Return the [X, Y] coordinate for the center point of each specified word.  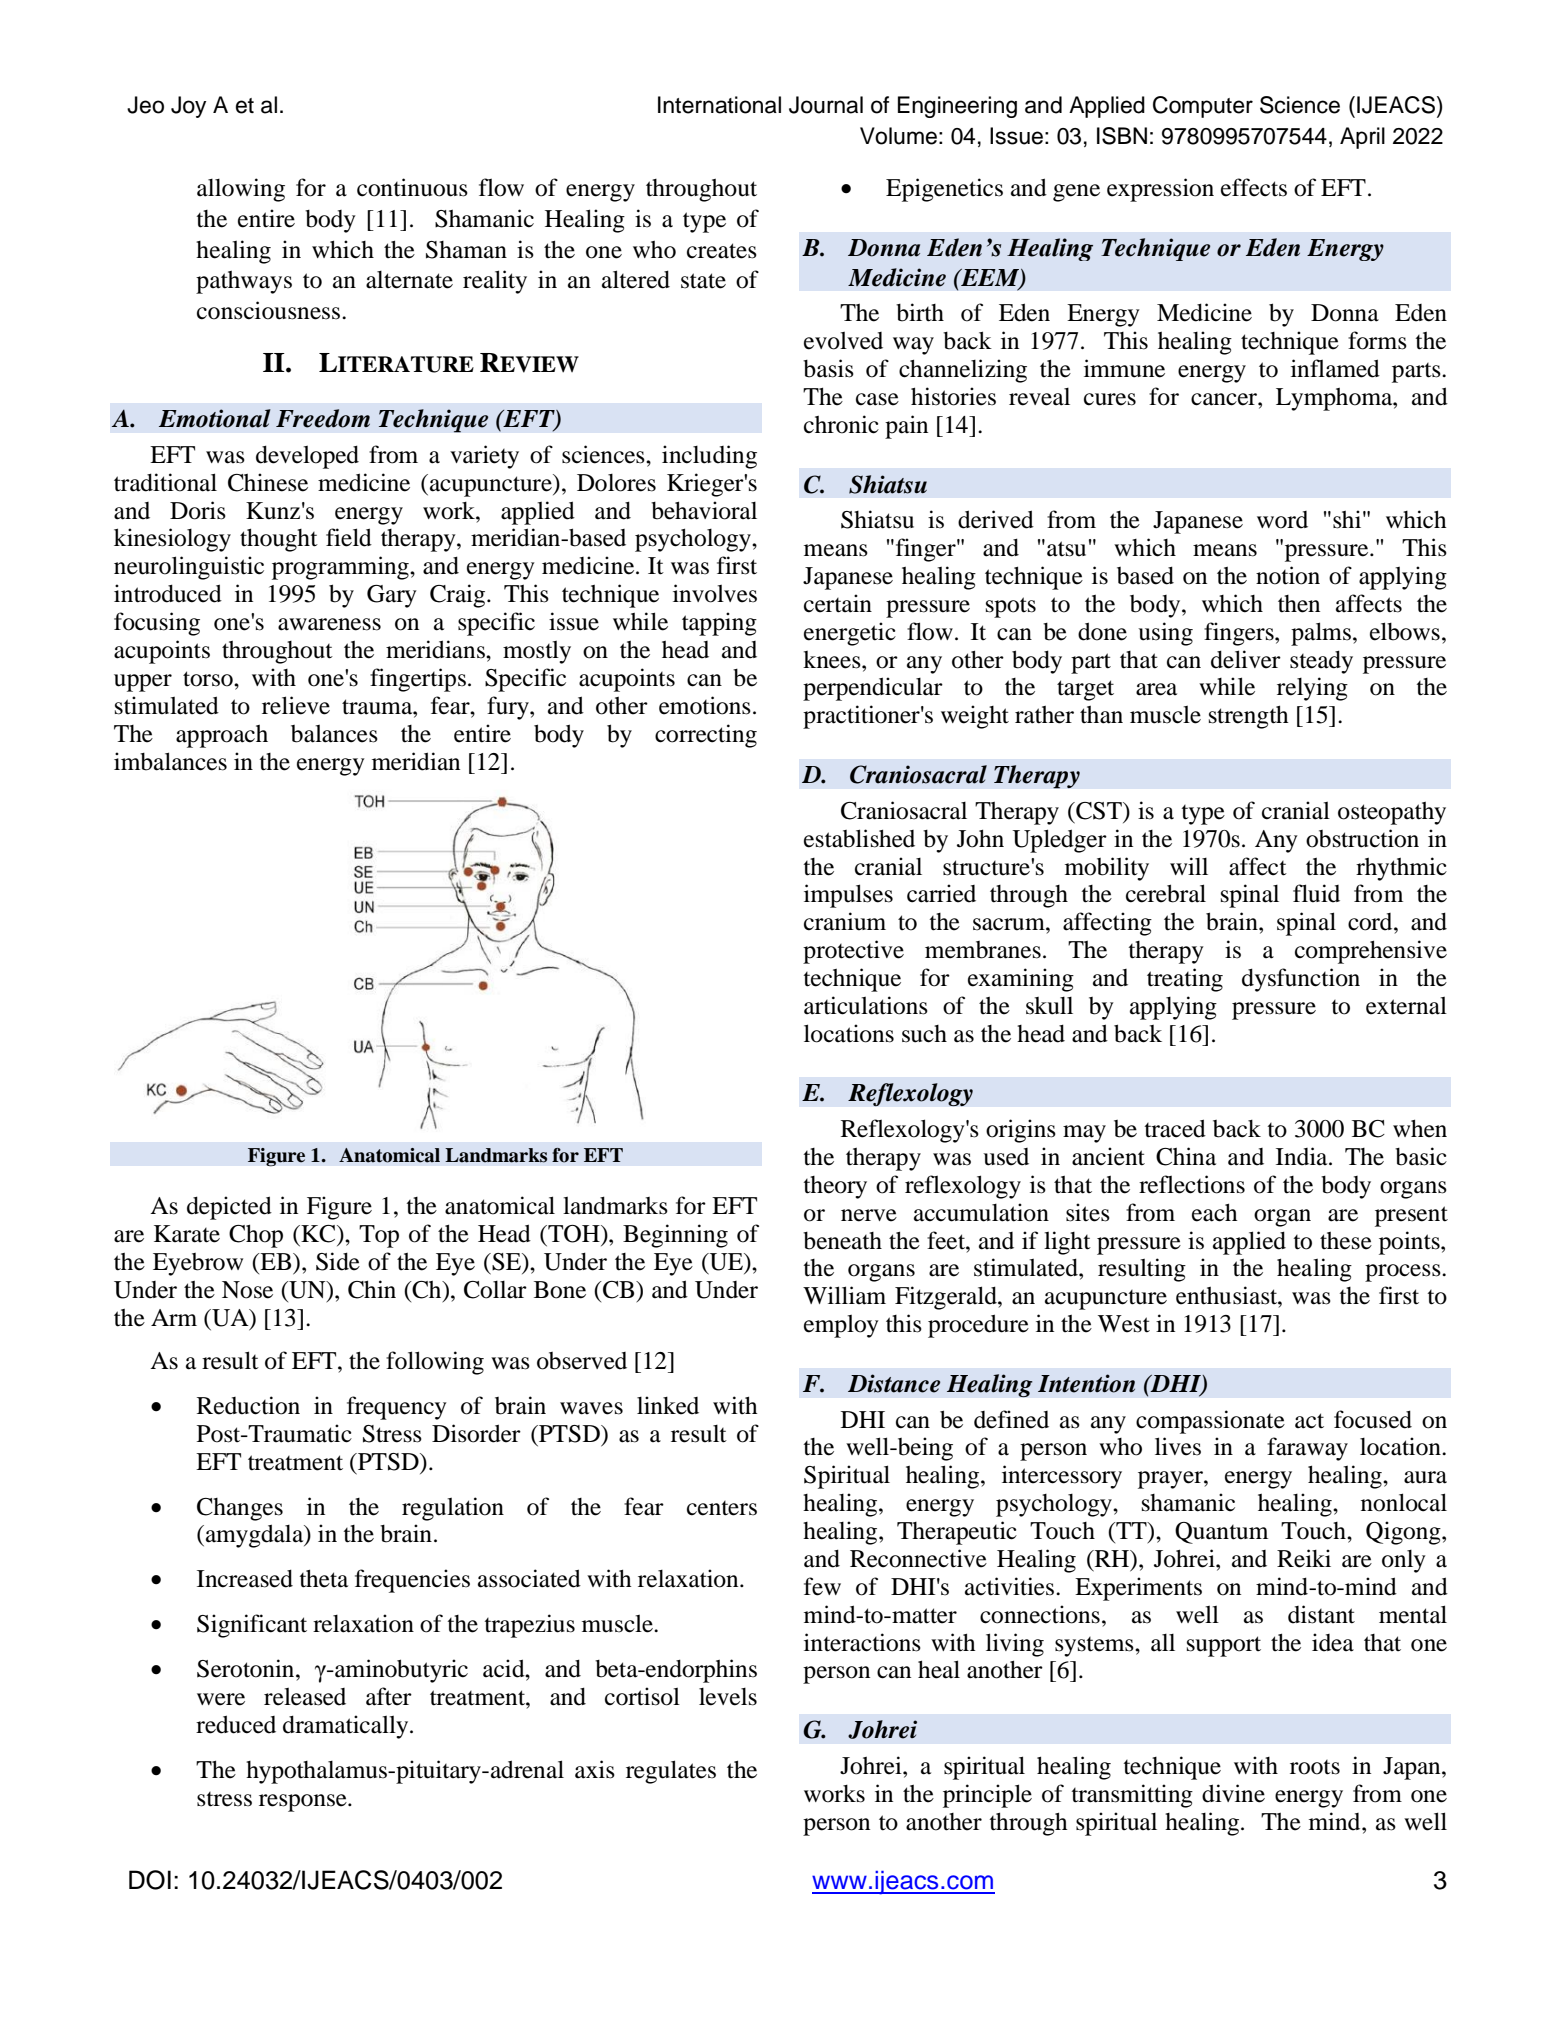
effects [1254, 187]
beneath [842, 1241]
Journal [826, 105]
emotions [705, 705]
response [304, 1803]
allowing [241, 190]
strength [1249, 717]
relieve [296, 705]
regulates [671, 1772]
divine [1233, 1793]
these [1346, 1241]
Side [338, 1261]
